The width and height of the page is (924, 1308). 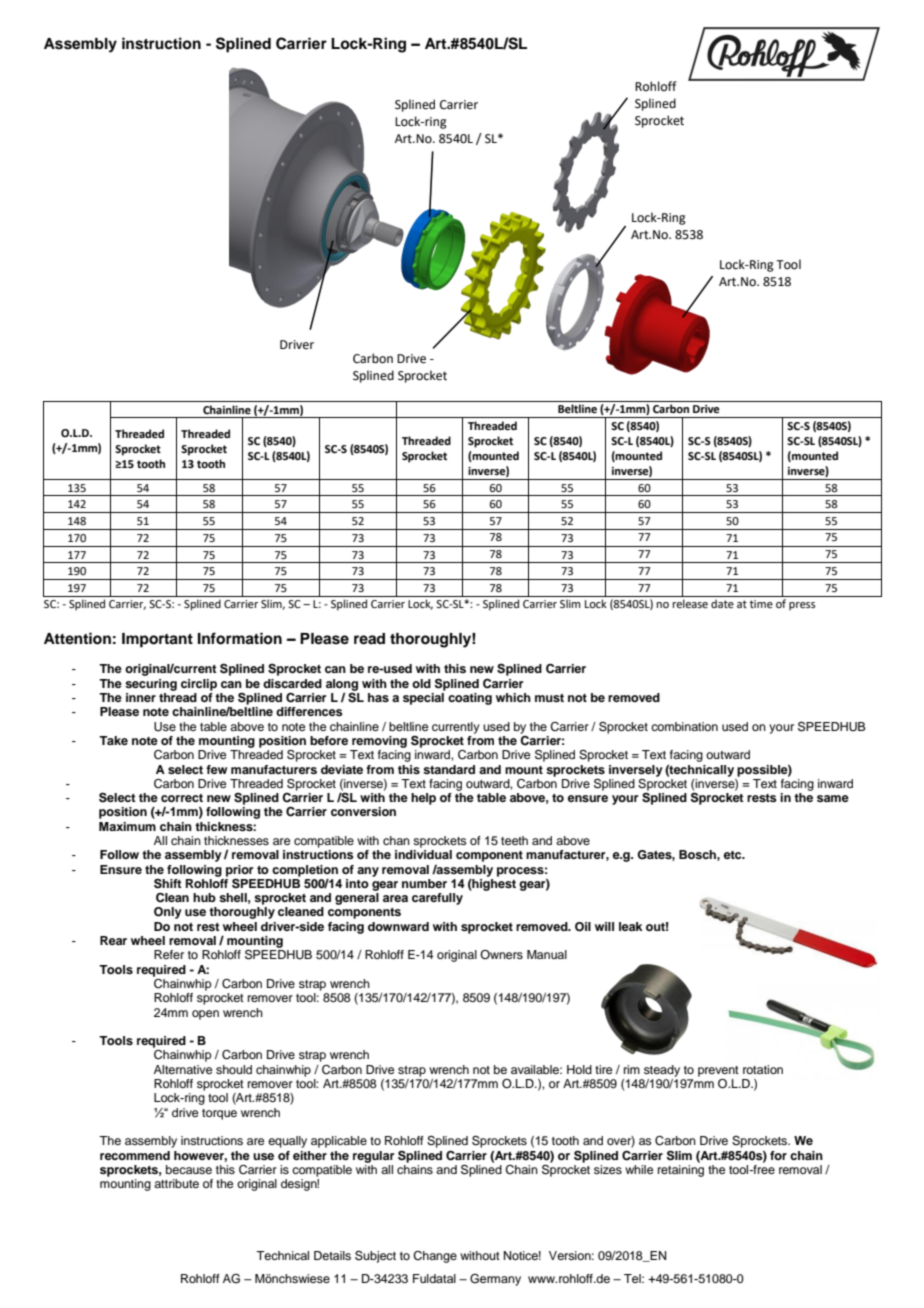 What do you see at coordinates (332, 1255) in the page?
I see `Details` at bounding box center [332, 1255].
